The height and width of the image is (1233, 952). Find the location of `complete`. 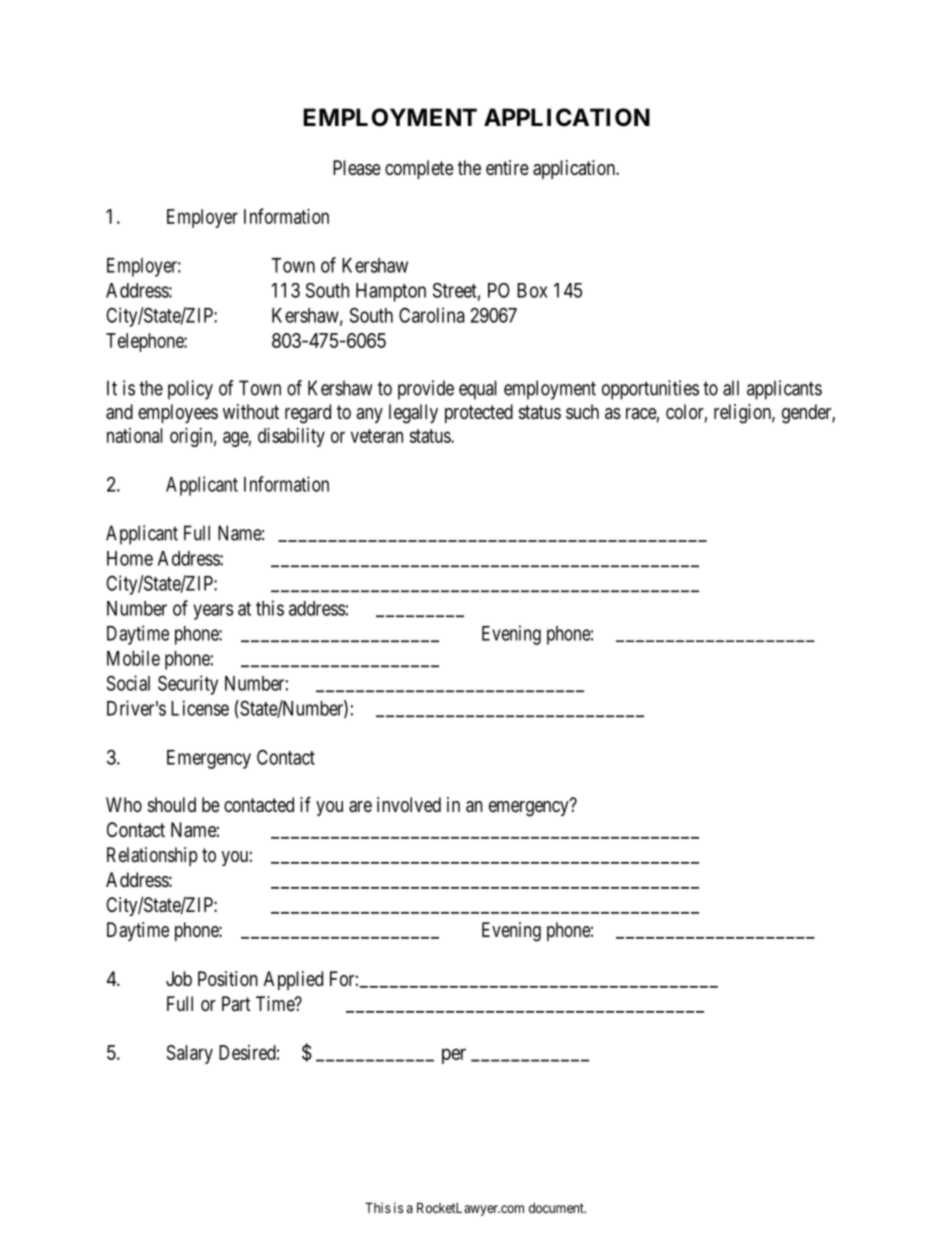

complete is located at coordinates (419, 169).
